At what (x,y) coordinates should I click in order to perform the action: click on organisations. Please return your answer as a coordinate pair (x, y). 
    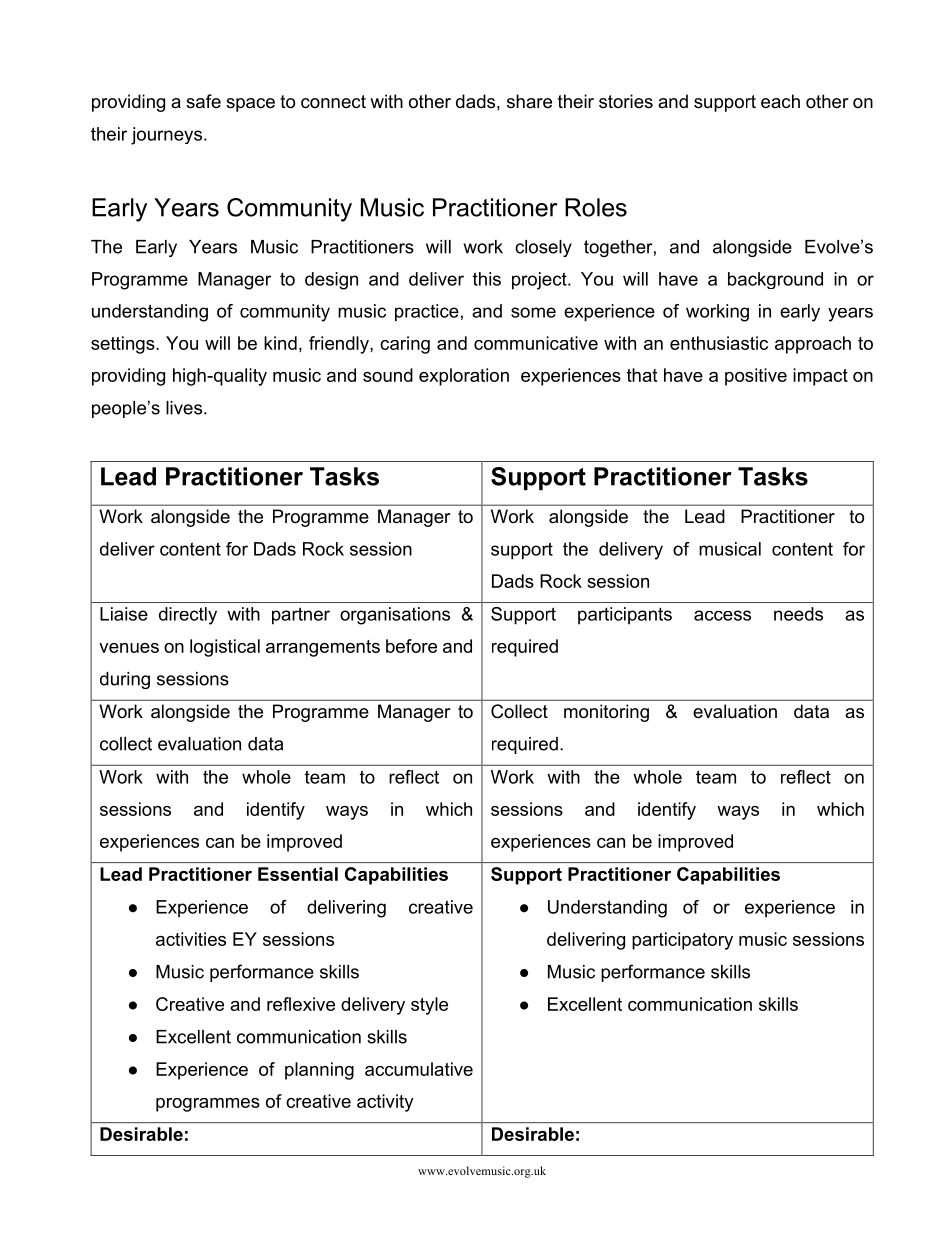
    Looking at the image, I should click on (395, 616).
